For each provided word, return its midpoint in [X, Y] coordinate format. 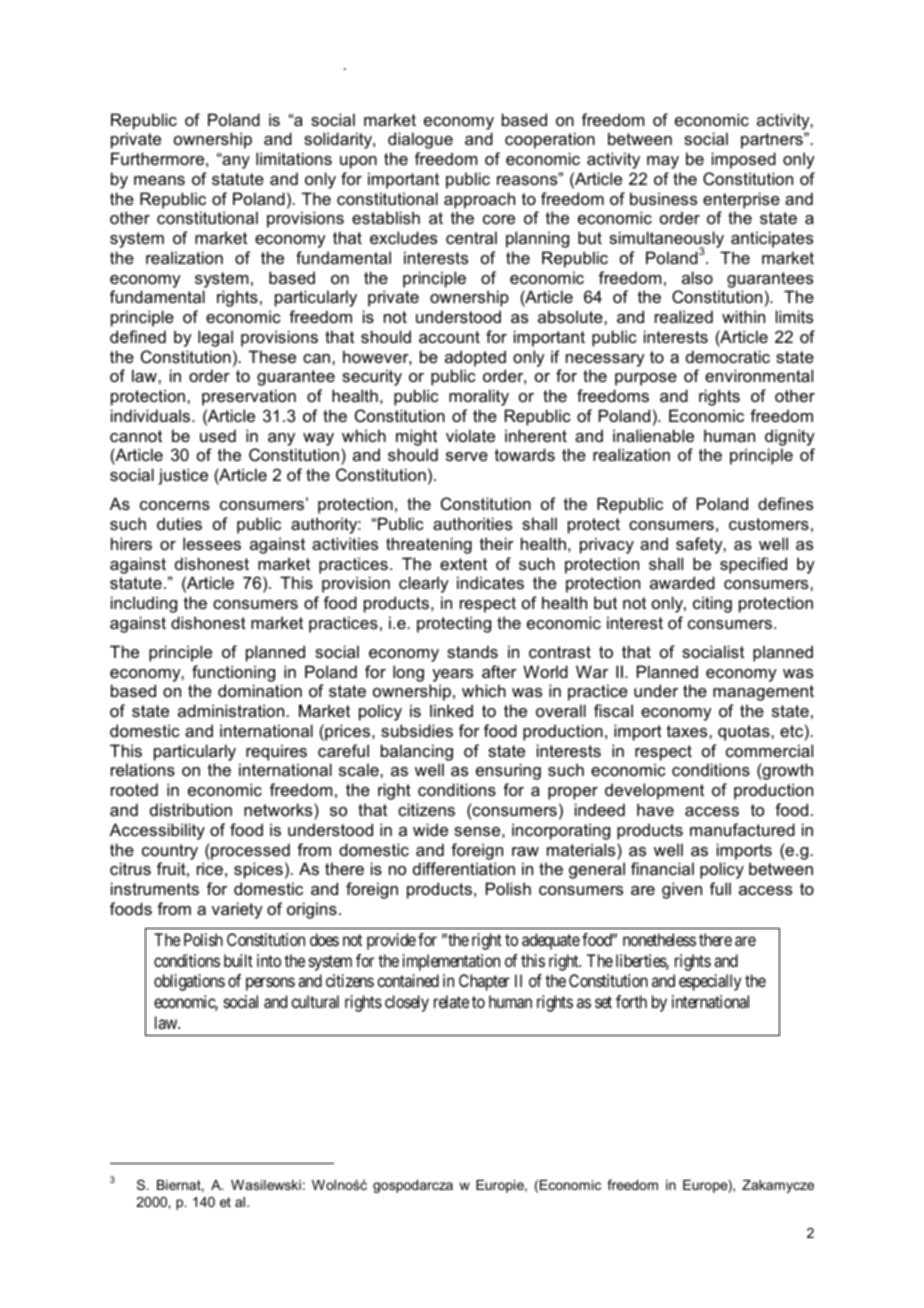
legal [215, 338]
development [654, 791]
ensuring [508, 771]
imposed [744, 160]
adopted [475, 358]
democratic [728, 356]
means [159, 180]
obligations [189, 982]
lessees [212, 543]
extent [463, 564]
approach [479, 200]
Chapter [484, 982]
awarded [682, 582]
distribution [191, 809]
